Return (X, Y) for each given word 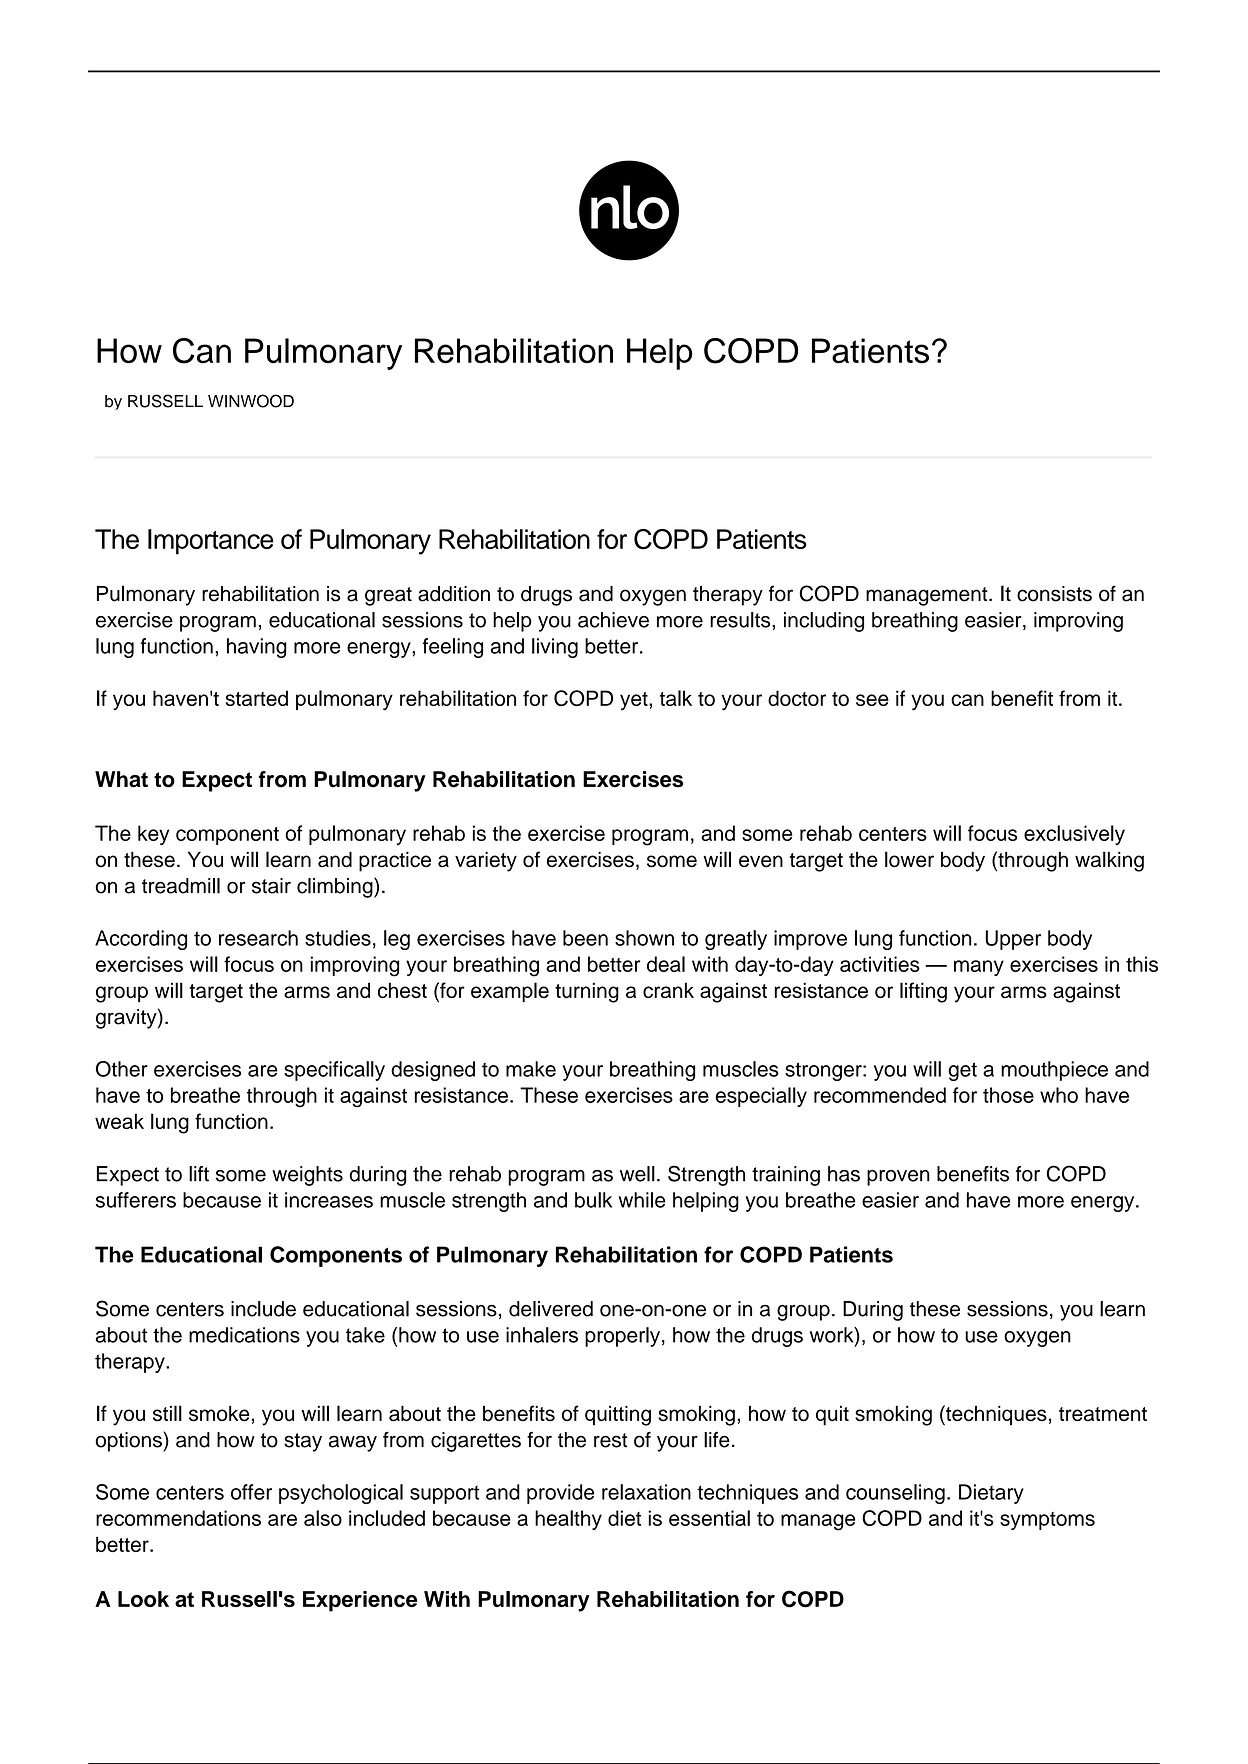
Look (143, 1599)
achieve (613, 620)
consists (1054, 594)
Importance (211, 542)
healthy (568, 1520)
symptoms (1047, 1521)
